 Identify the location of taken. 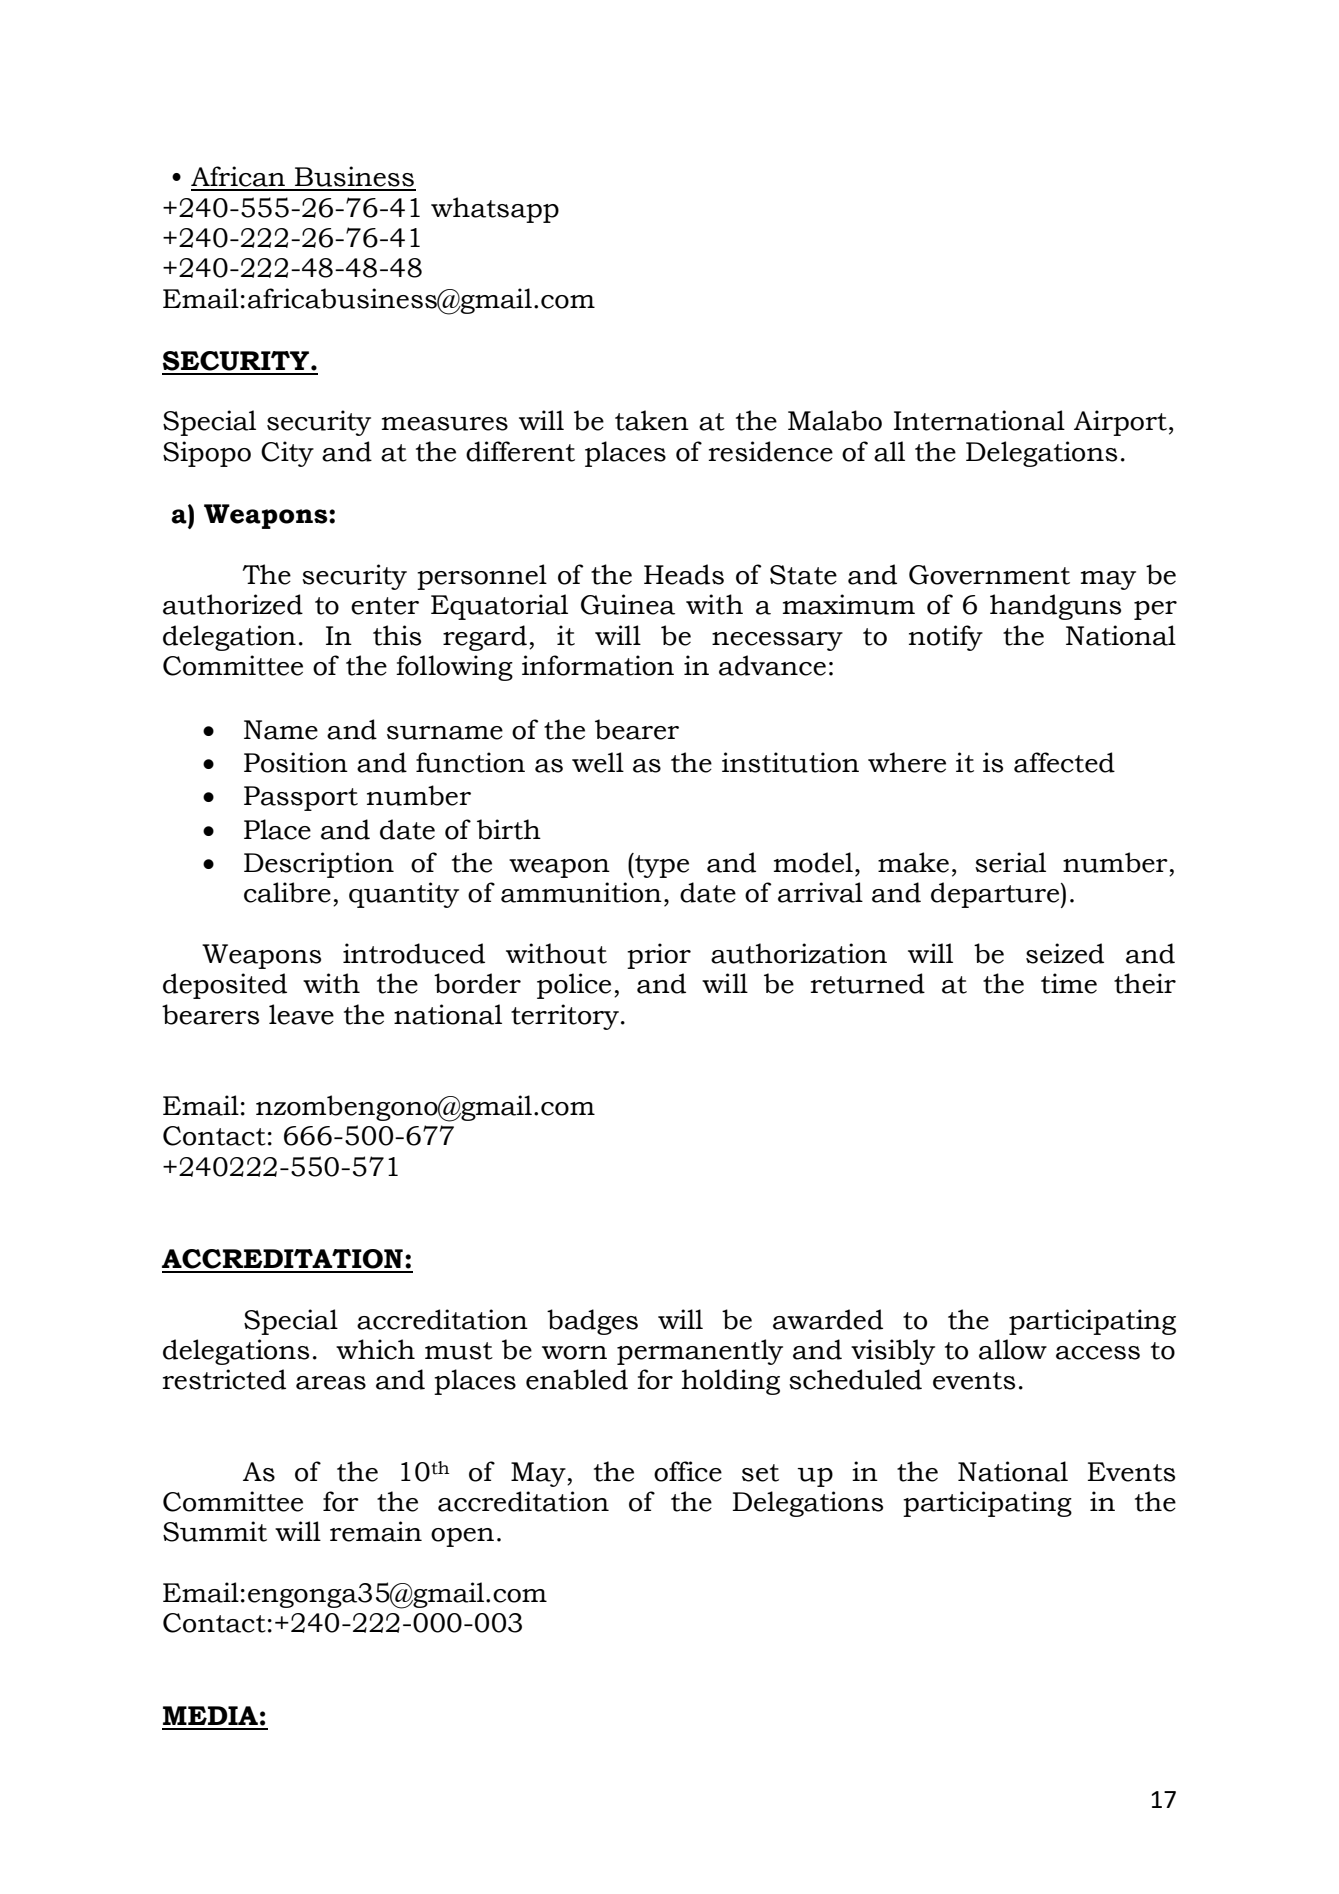
(652, 420).
